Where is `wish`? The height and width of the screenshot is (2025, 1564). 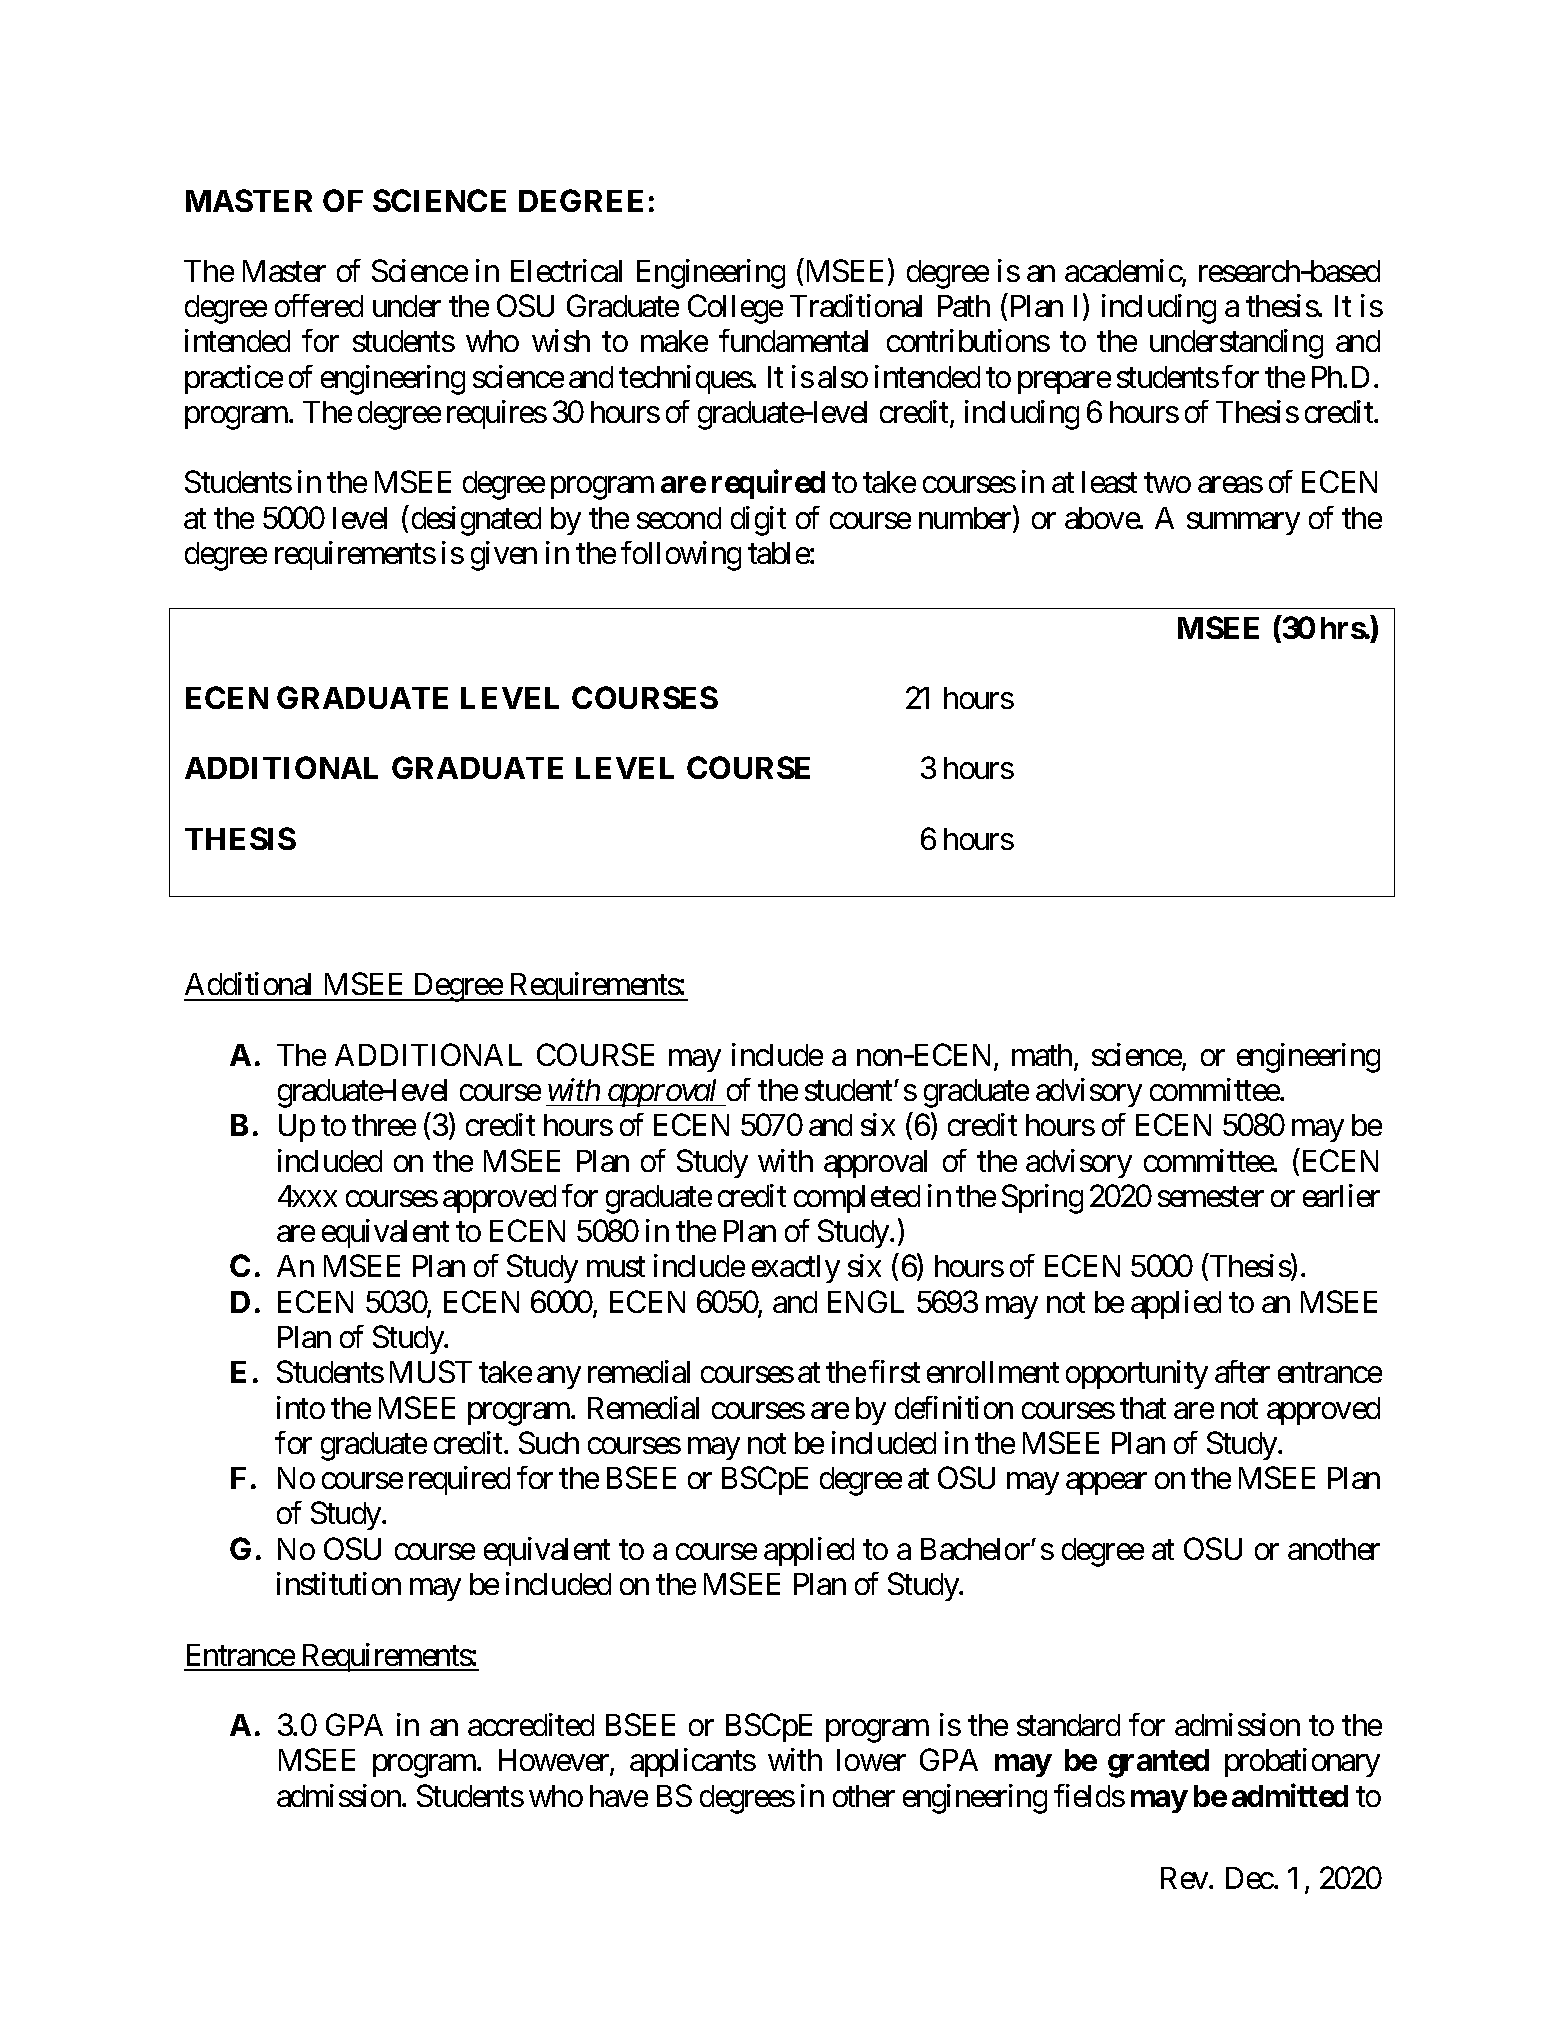 wish is located at coordinates (561, 340).
